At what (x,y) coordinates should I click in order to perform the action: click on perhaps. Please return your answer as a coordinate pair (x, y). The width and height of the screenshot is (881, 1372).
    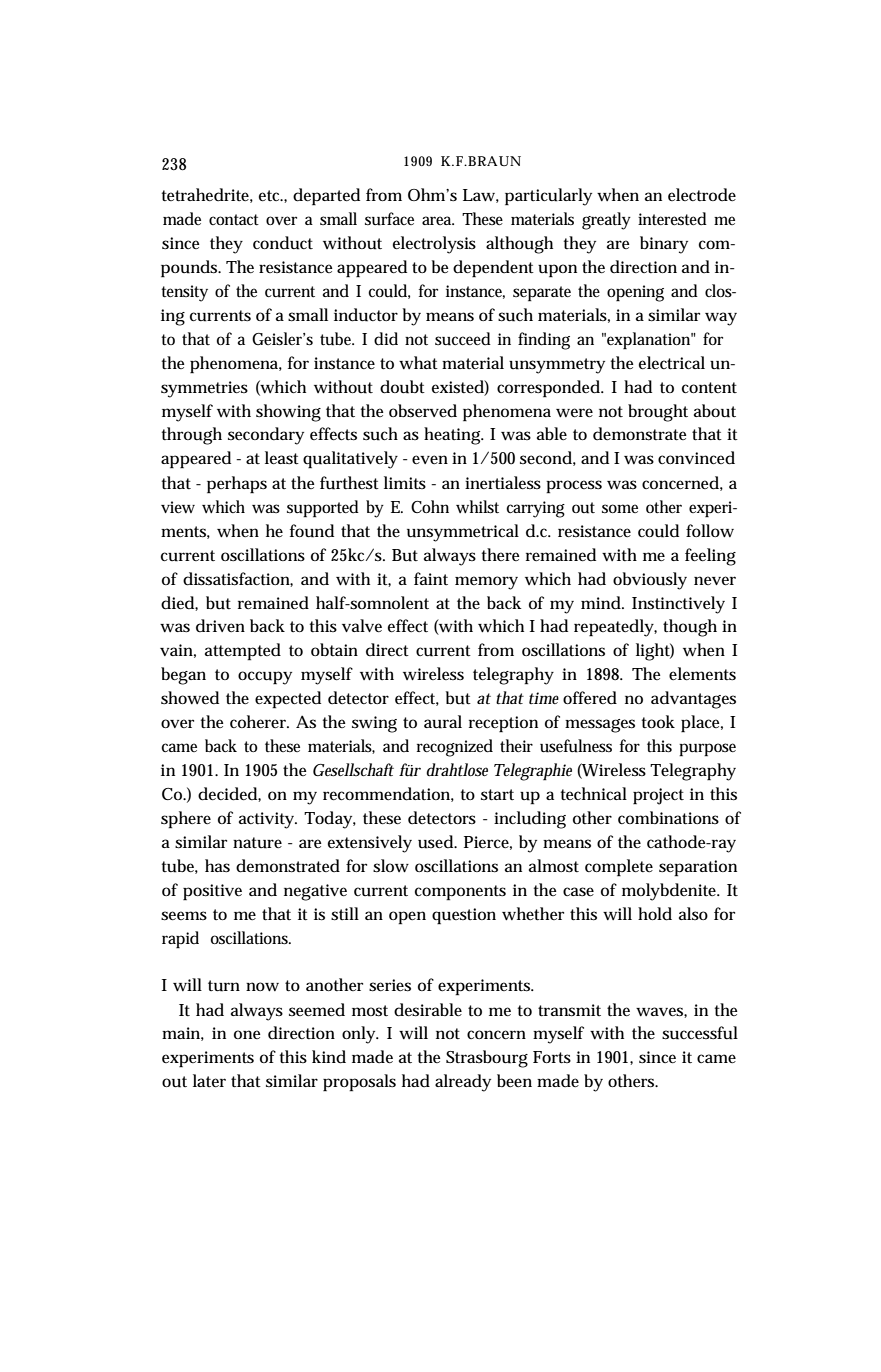
    Looking at the image, I should click on (237, 485).
